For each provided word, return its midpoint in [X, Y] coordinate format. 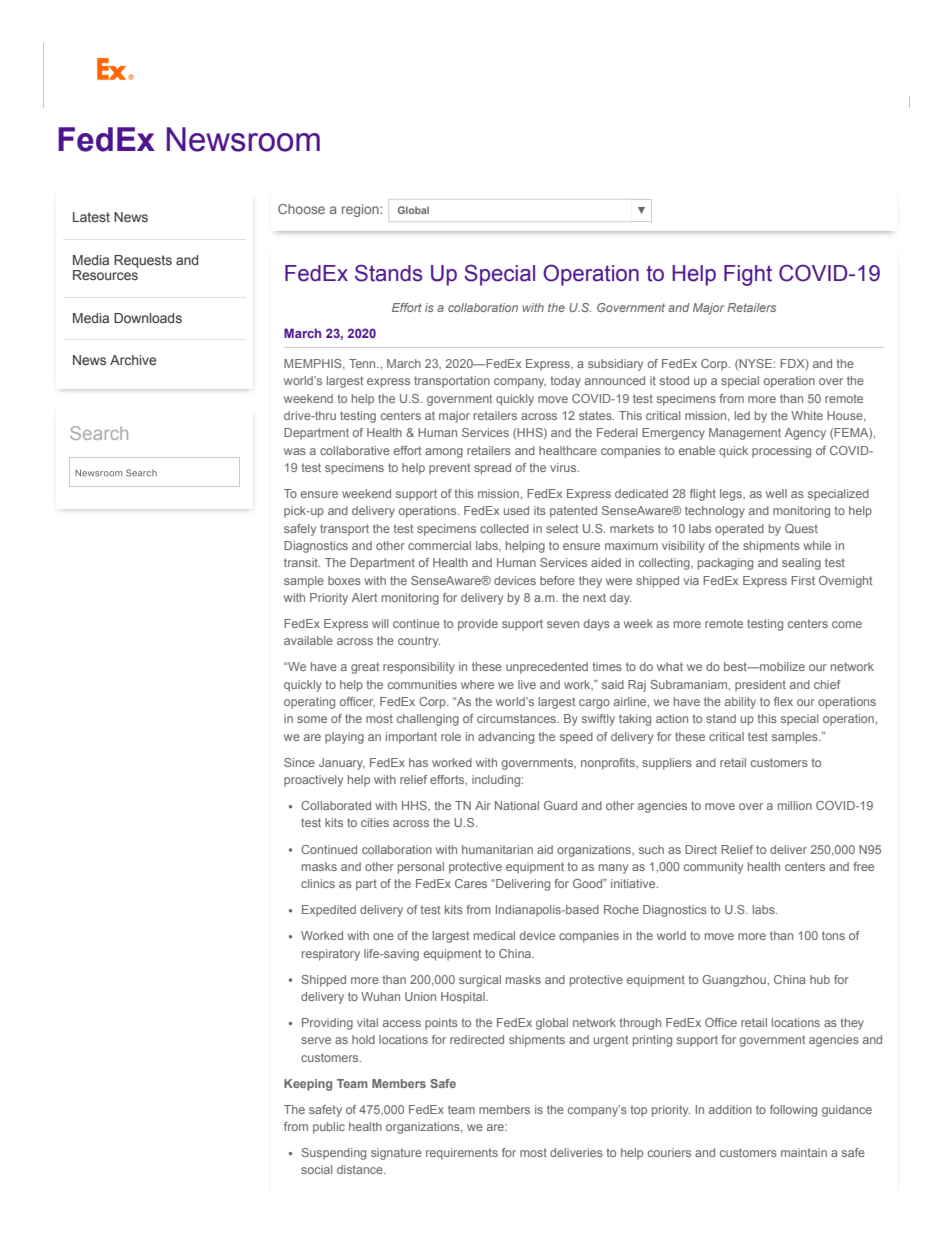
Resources [105, 275]
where [477, 684]
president [760, 686]
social [316, 1169]
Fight [748, 275]
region [361, 210]
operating [309, 703]
